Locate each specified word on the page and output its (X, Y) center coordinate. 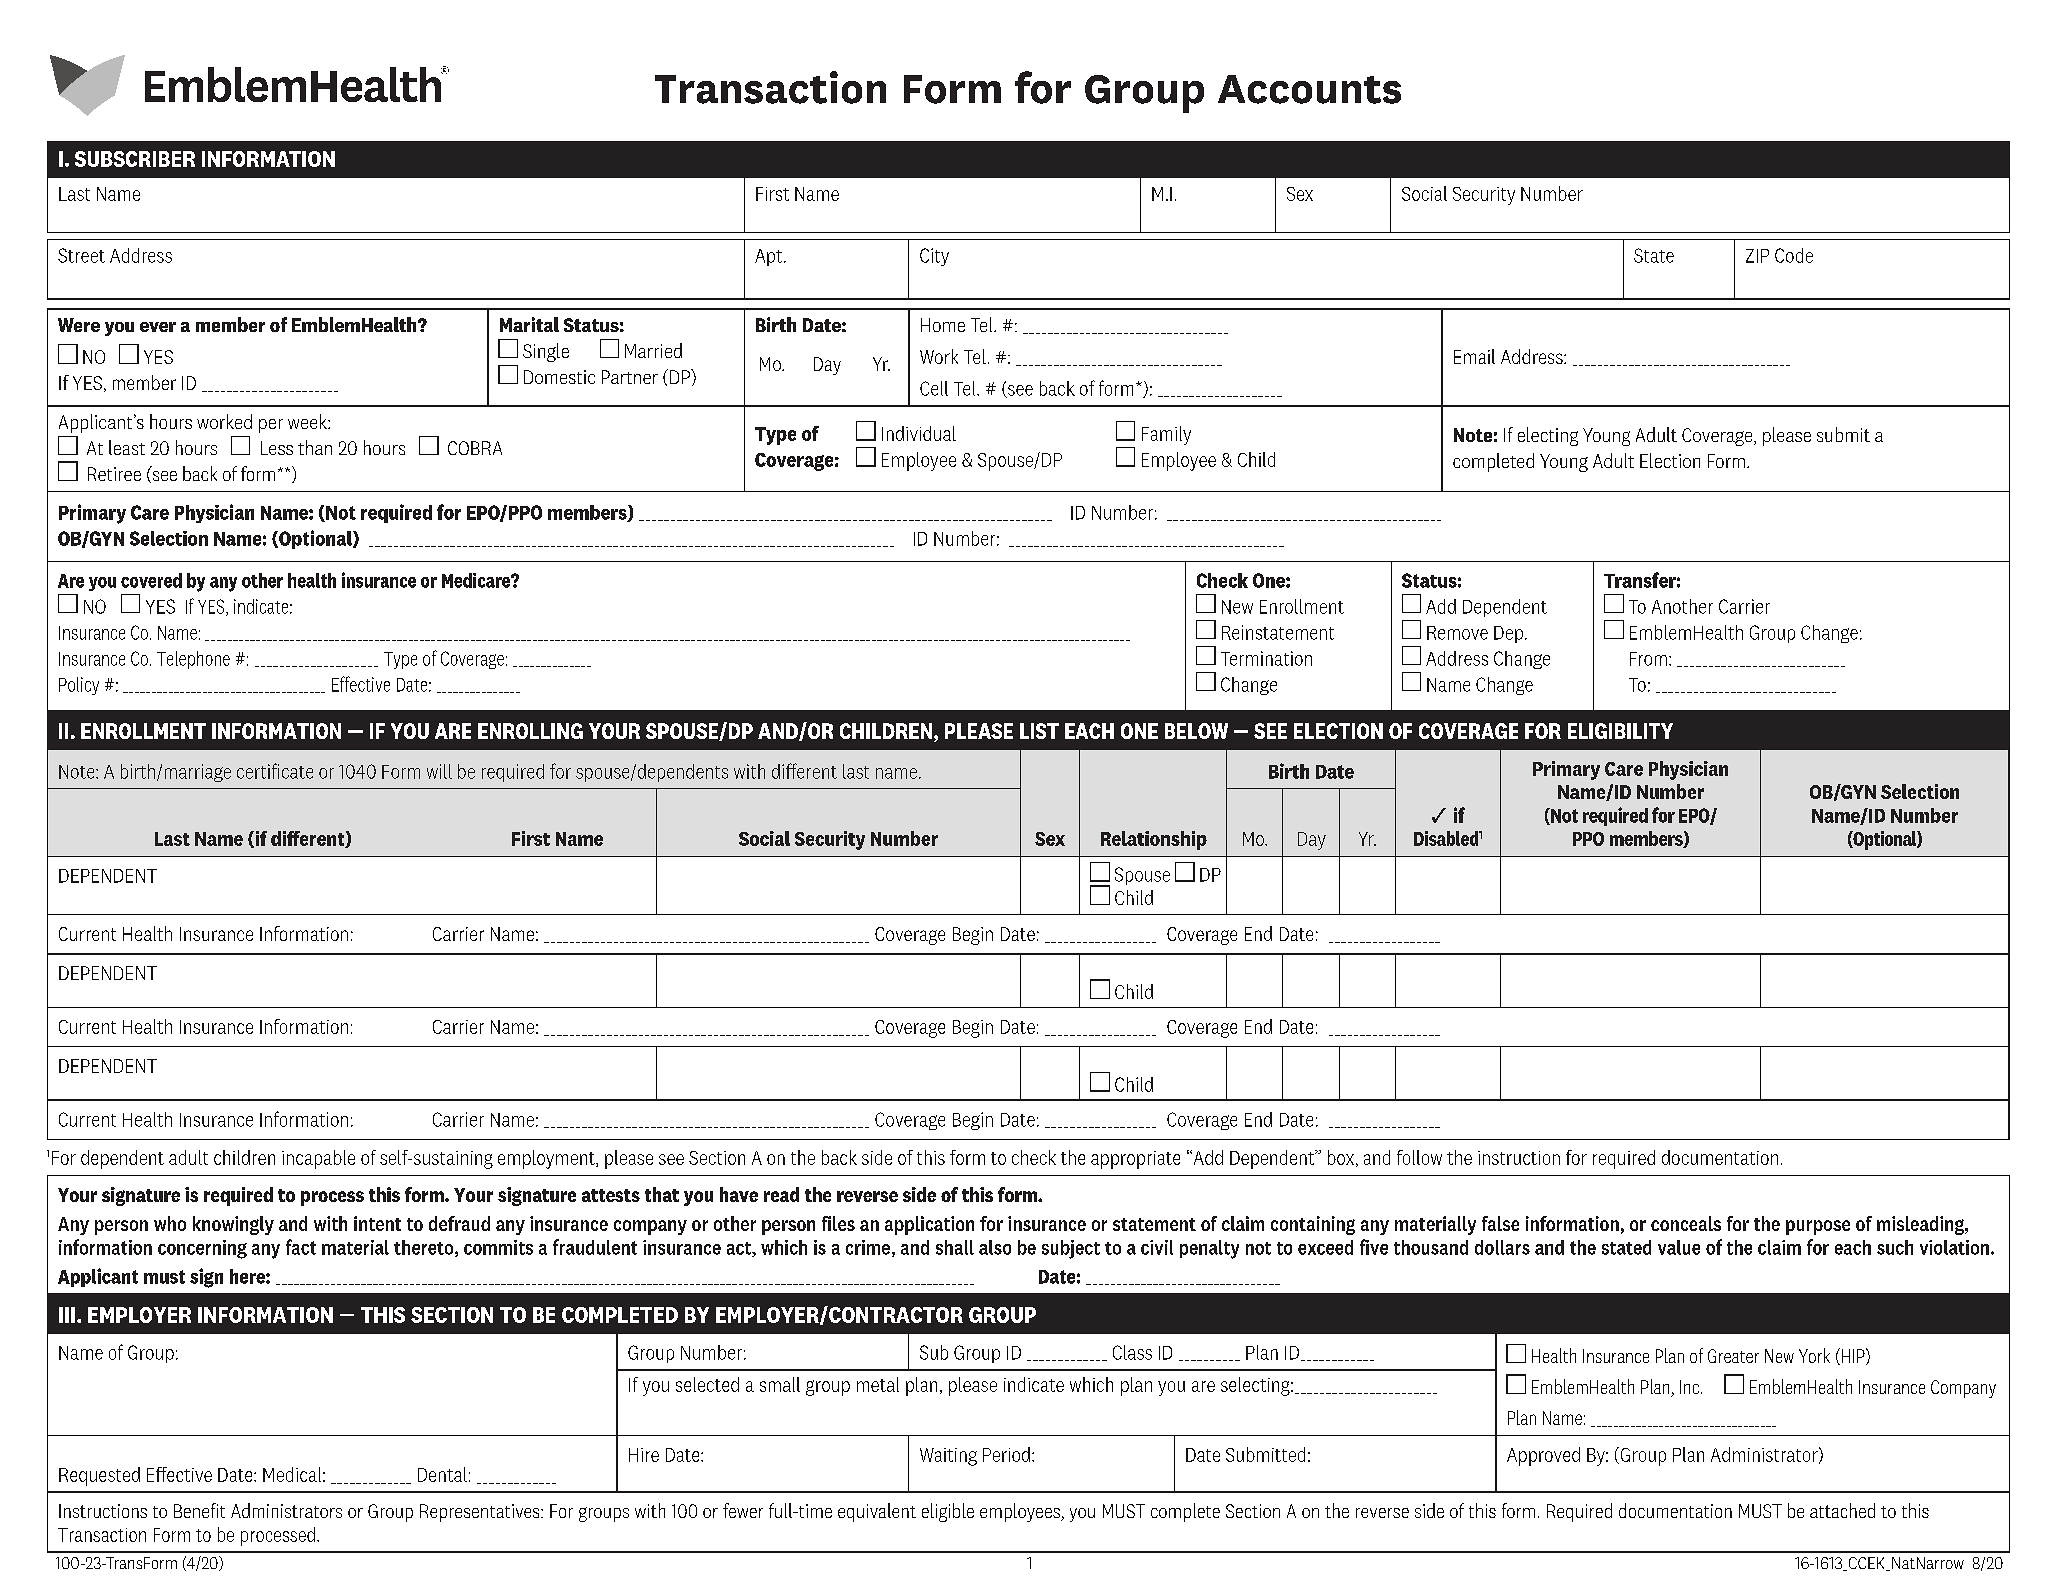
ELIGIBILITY (1620, 731)
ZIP (1757, 256)
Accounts (1309, 89)
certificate (275, 771)
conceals (1686, 1223)
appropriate (1135, 1160)
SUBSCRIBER (135, 159)
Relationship (1154, 840)
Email (1474, 356)
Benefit (199, 1510)
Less (277, 448)
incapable (318, 1159)
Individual (919, 433)
